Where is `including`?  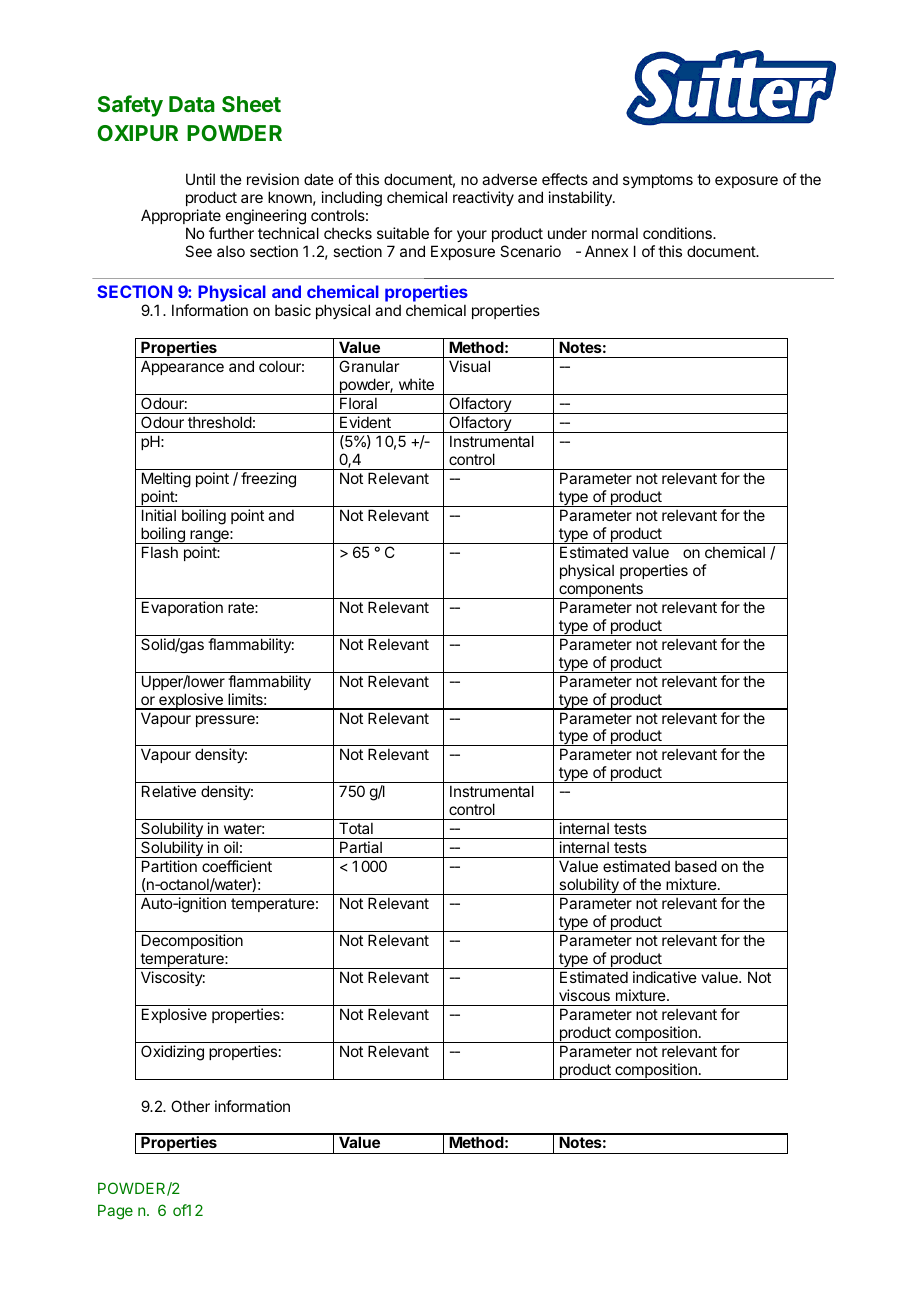 including is located at coordinates (352, 200).
